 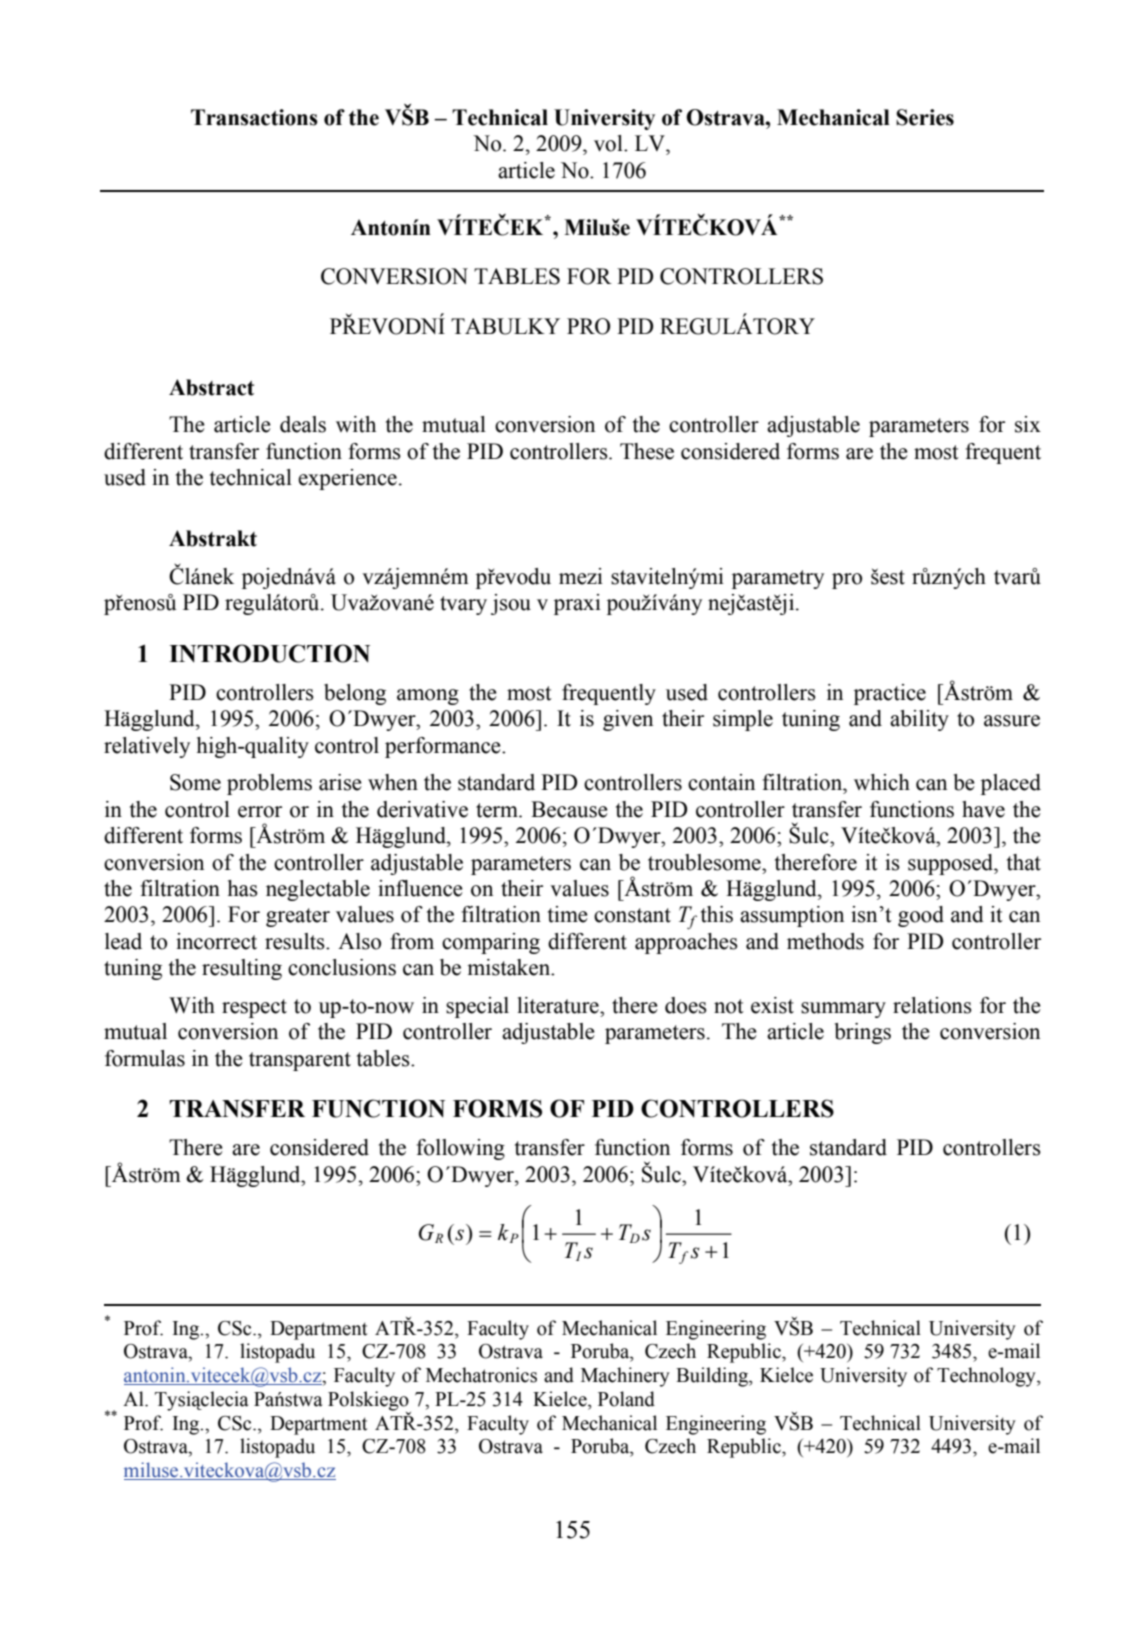 What do you see at coordinates (921, 916) in the page?
I see `good` at bounding box center [921, 916].
